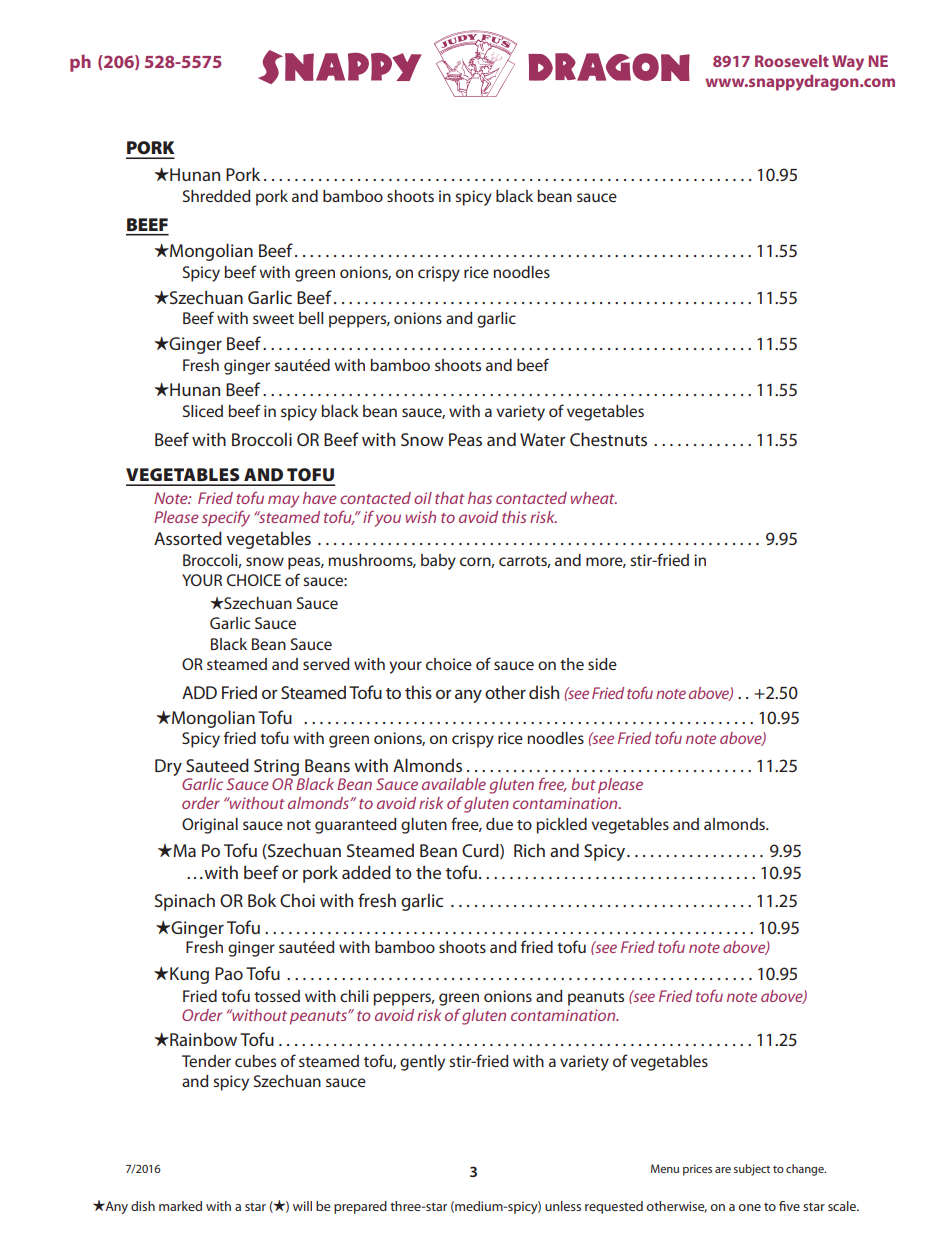  Describe the element at coordinates (438, 562) in the screenshot. I see `baby` at that location.
